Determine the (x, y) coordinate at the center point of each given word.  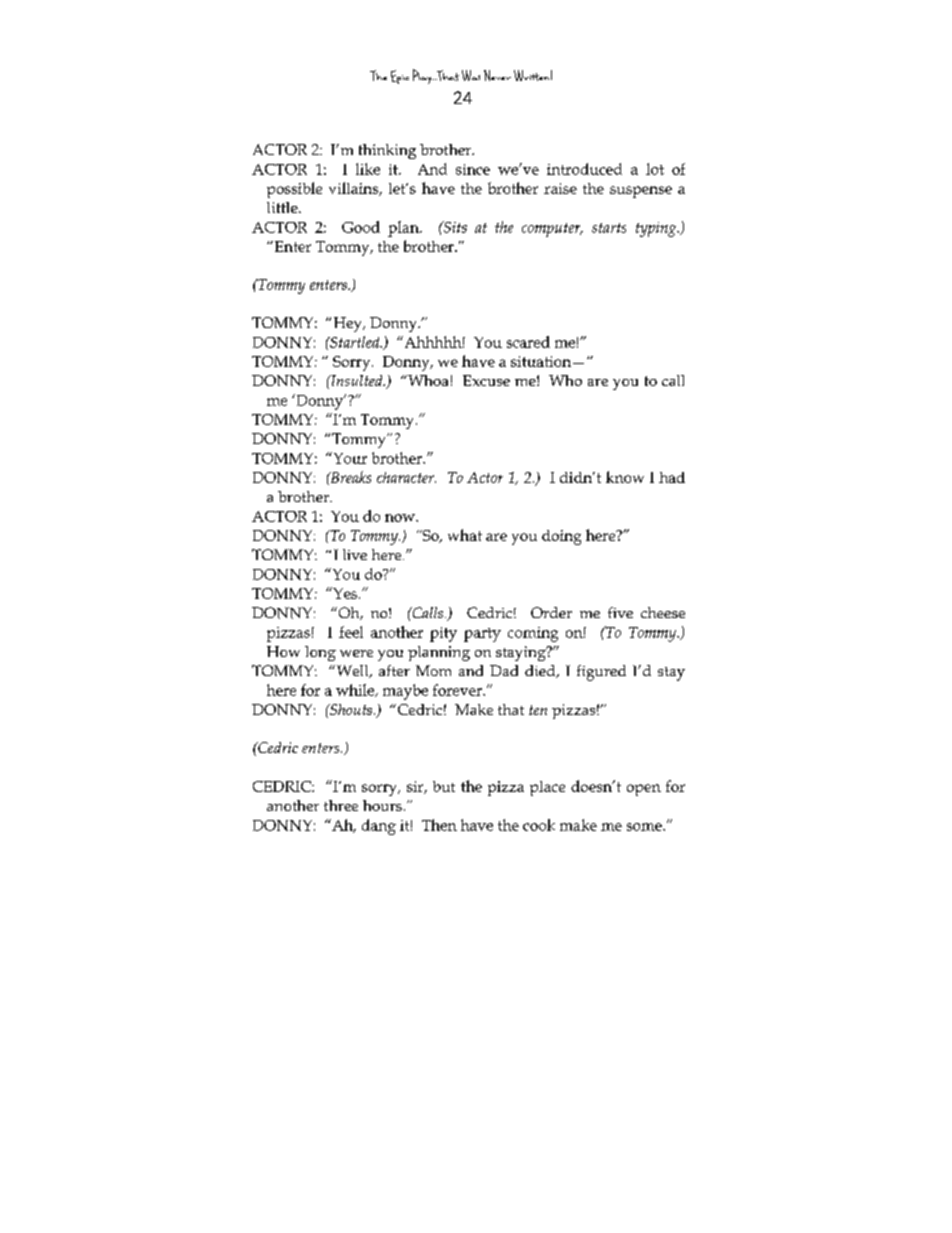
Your (349, 458)
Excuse (486, 380)
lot (655, 169)
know (625, 477)
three (341, 805)
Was (471, 75)
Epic (400, 77)
